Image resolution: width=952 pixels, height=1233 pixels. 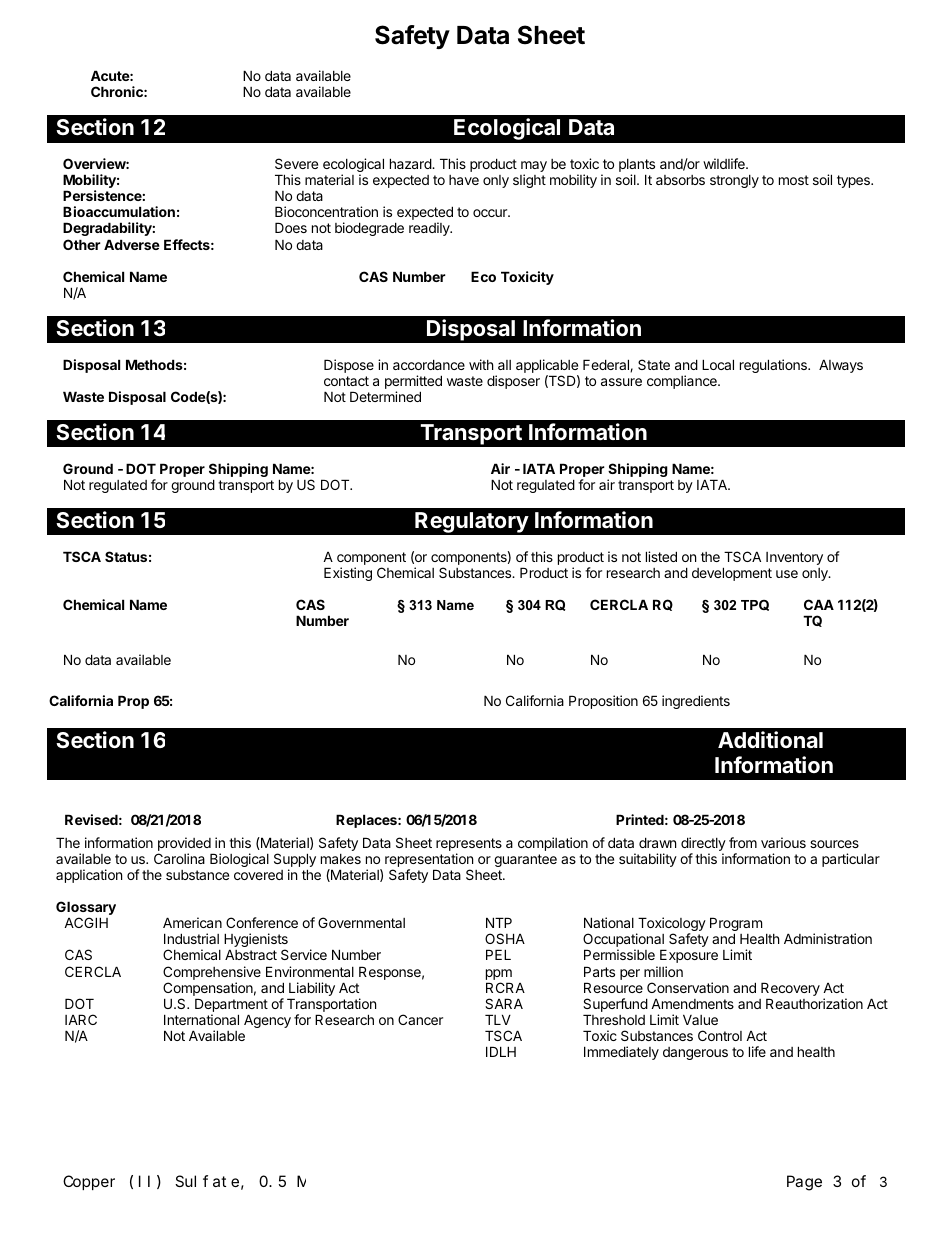 I want to click on ingredients, so click(x=696, y=702).
